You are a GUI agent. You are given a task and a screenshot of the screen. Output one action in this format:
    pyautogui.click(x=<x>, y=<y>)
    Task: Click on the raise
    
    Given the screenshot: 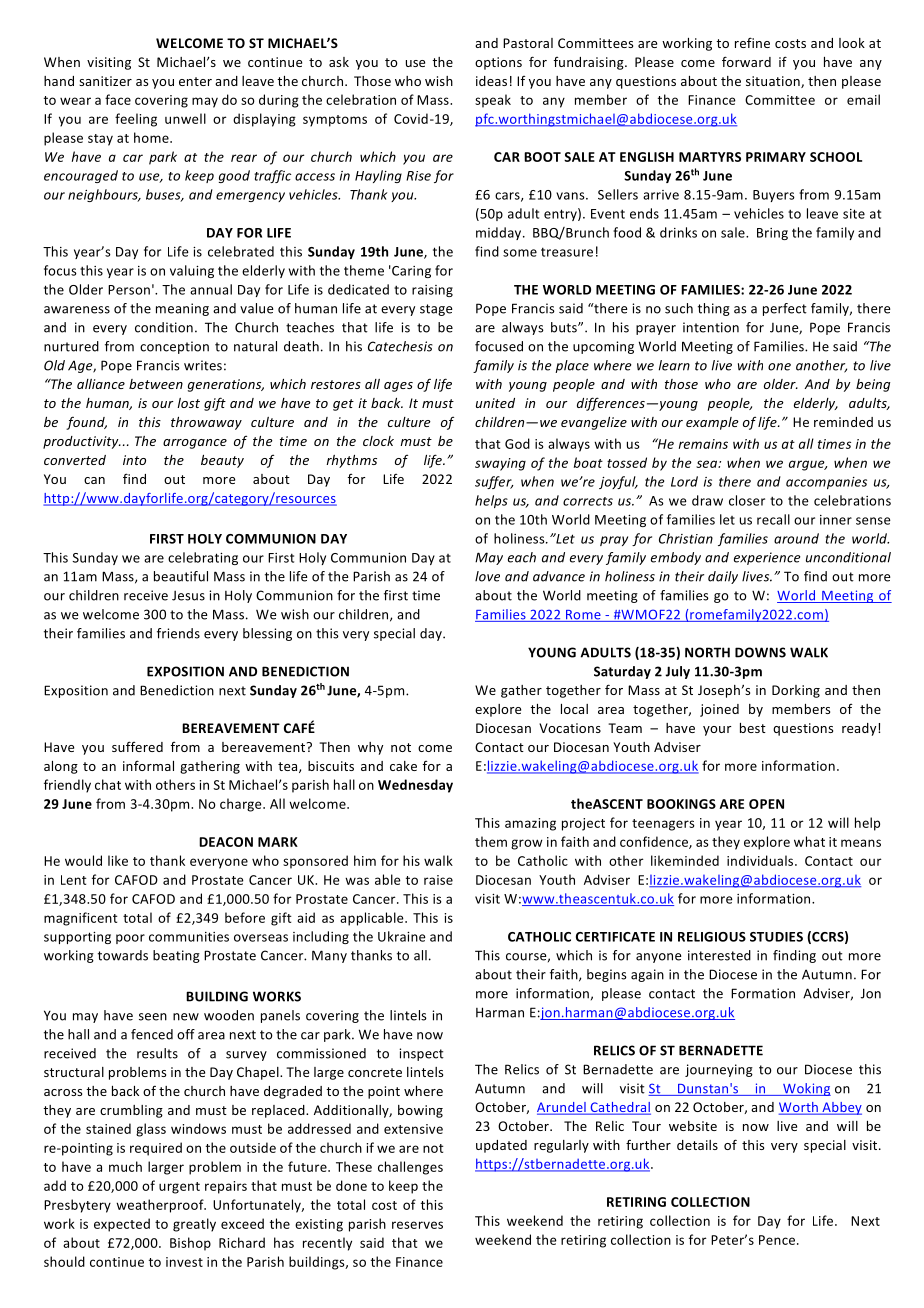 What is the action you would take?
    pyautogui.click(x=438, y=880)
